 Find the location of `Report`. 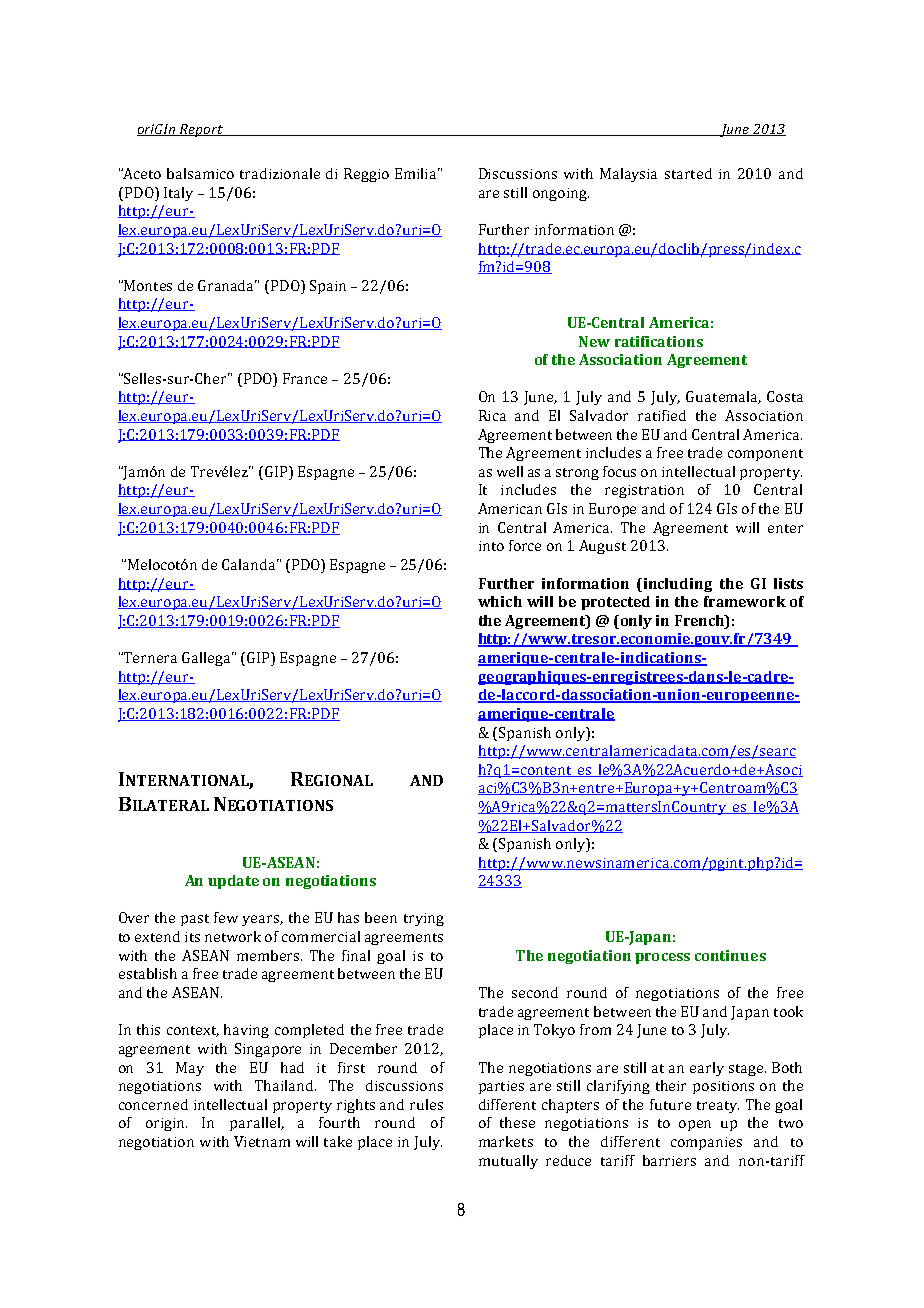

Report is located at coordinates (202, 130).
